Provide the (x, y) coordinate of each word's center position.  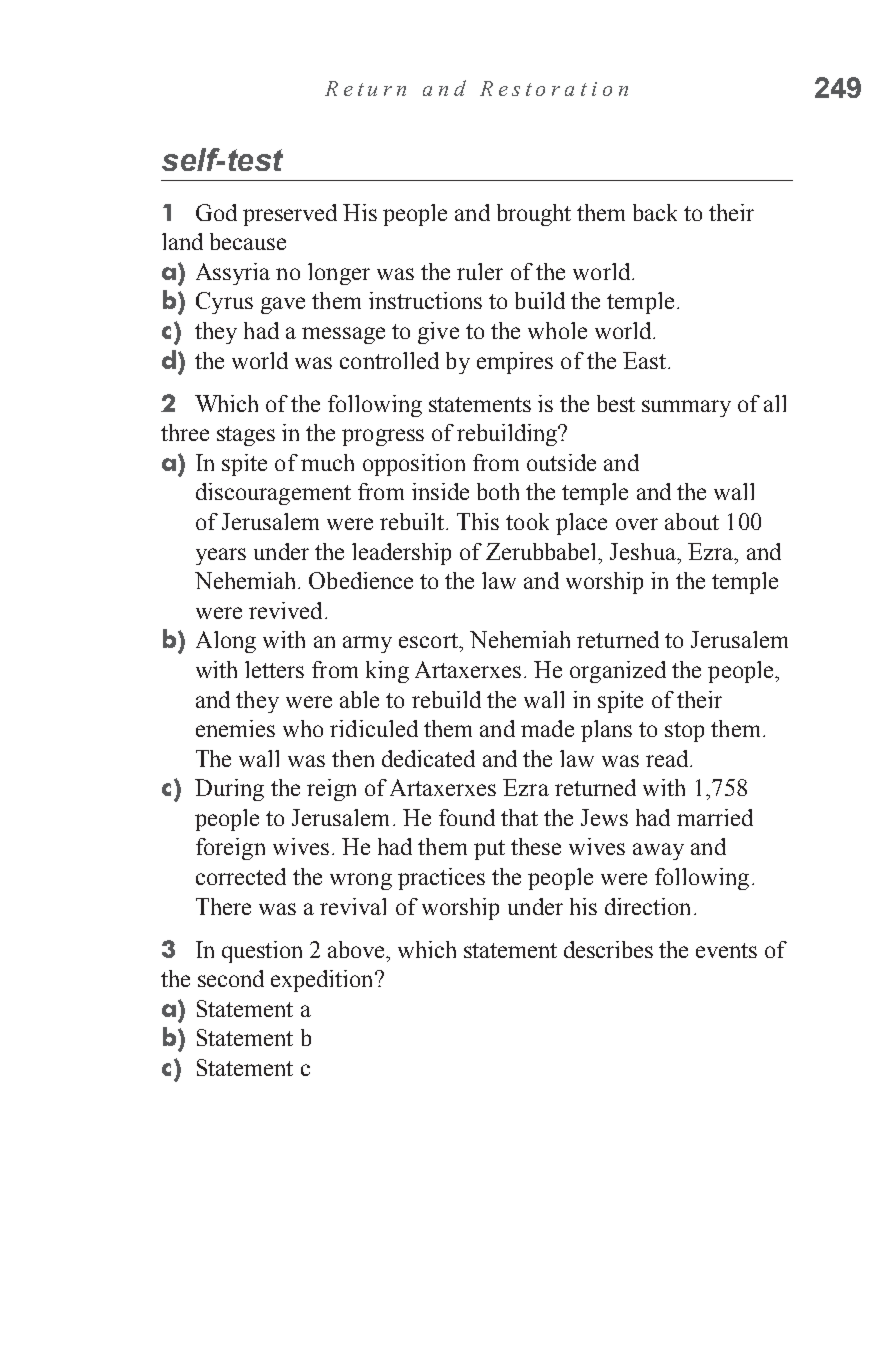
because (248, 241)
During (229, 790)
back (655, 212)
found (467, 817)
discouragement (273, 494)
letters (274, 669)
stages (246, 436)
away (658, 851)
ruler (480, 271)
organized (618, 672)
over (637, 524)
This (478, 521)
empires (515, 363)
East (644, 360)
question (262, 952)
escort (429, 640)
